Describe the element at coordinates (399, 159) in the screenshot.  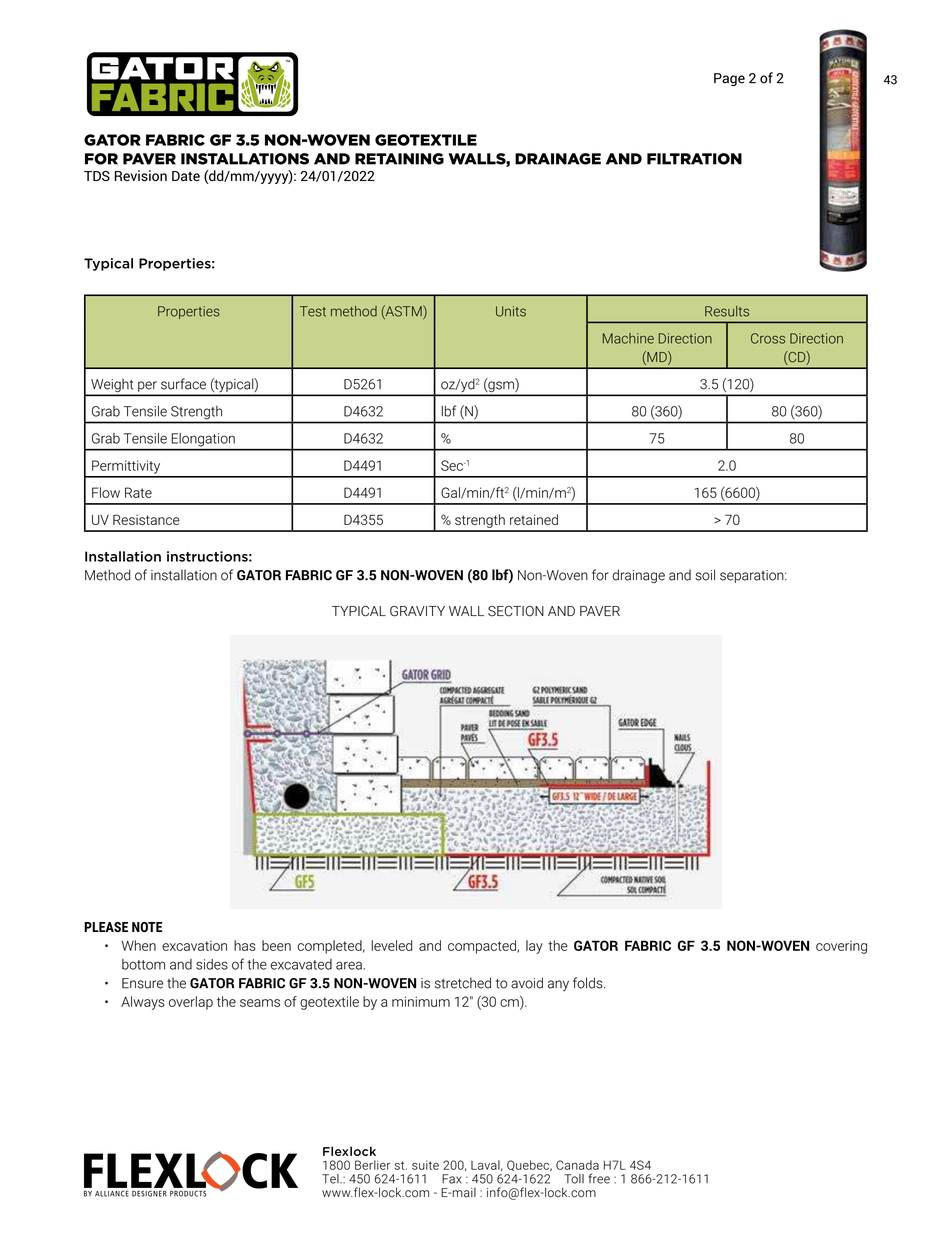
I see `RETAINING` at that location.
